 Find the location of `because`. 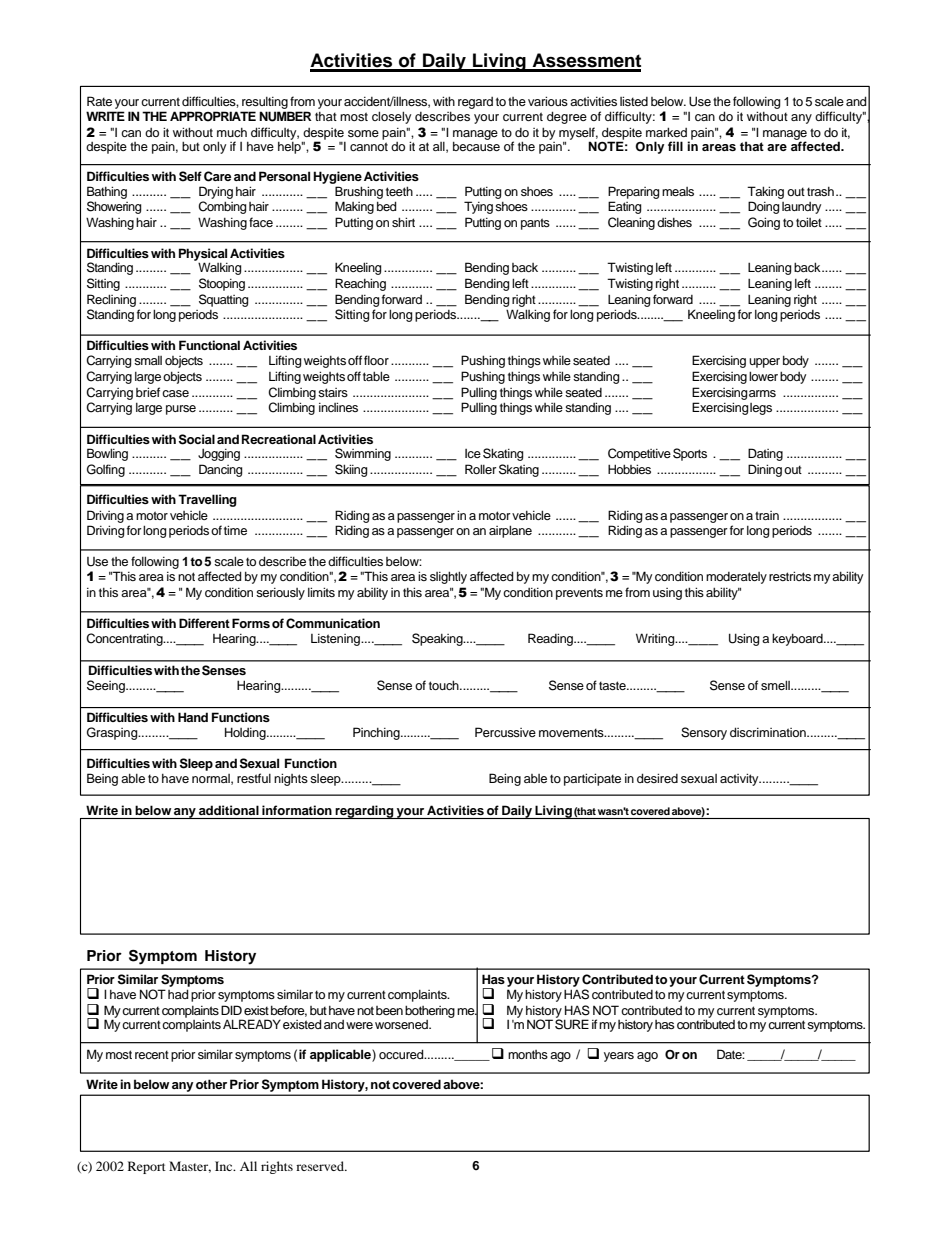

because is located at coordinates (476, 145).
